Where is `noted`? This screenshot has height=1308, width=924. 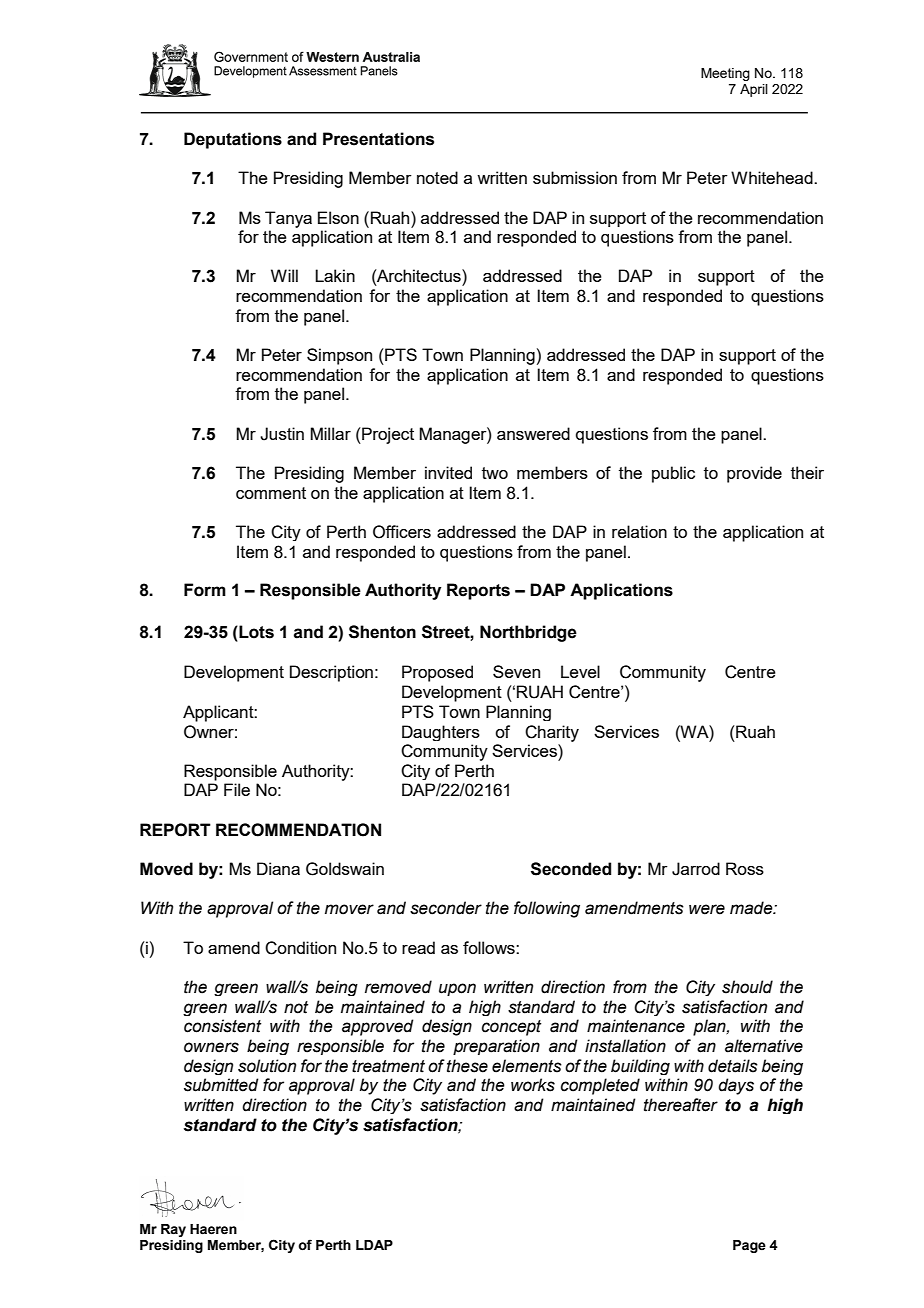 noted is located at coordinates (437, 177).
